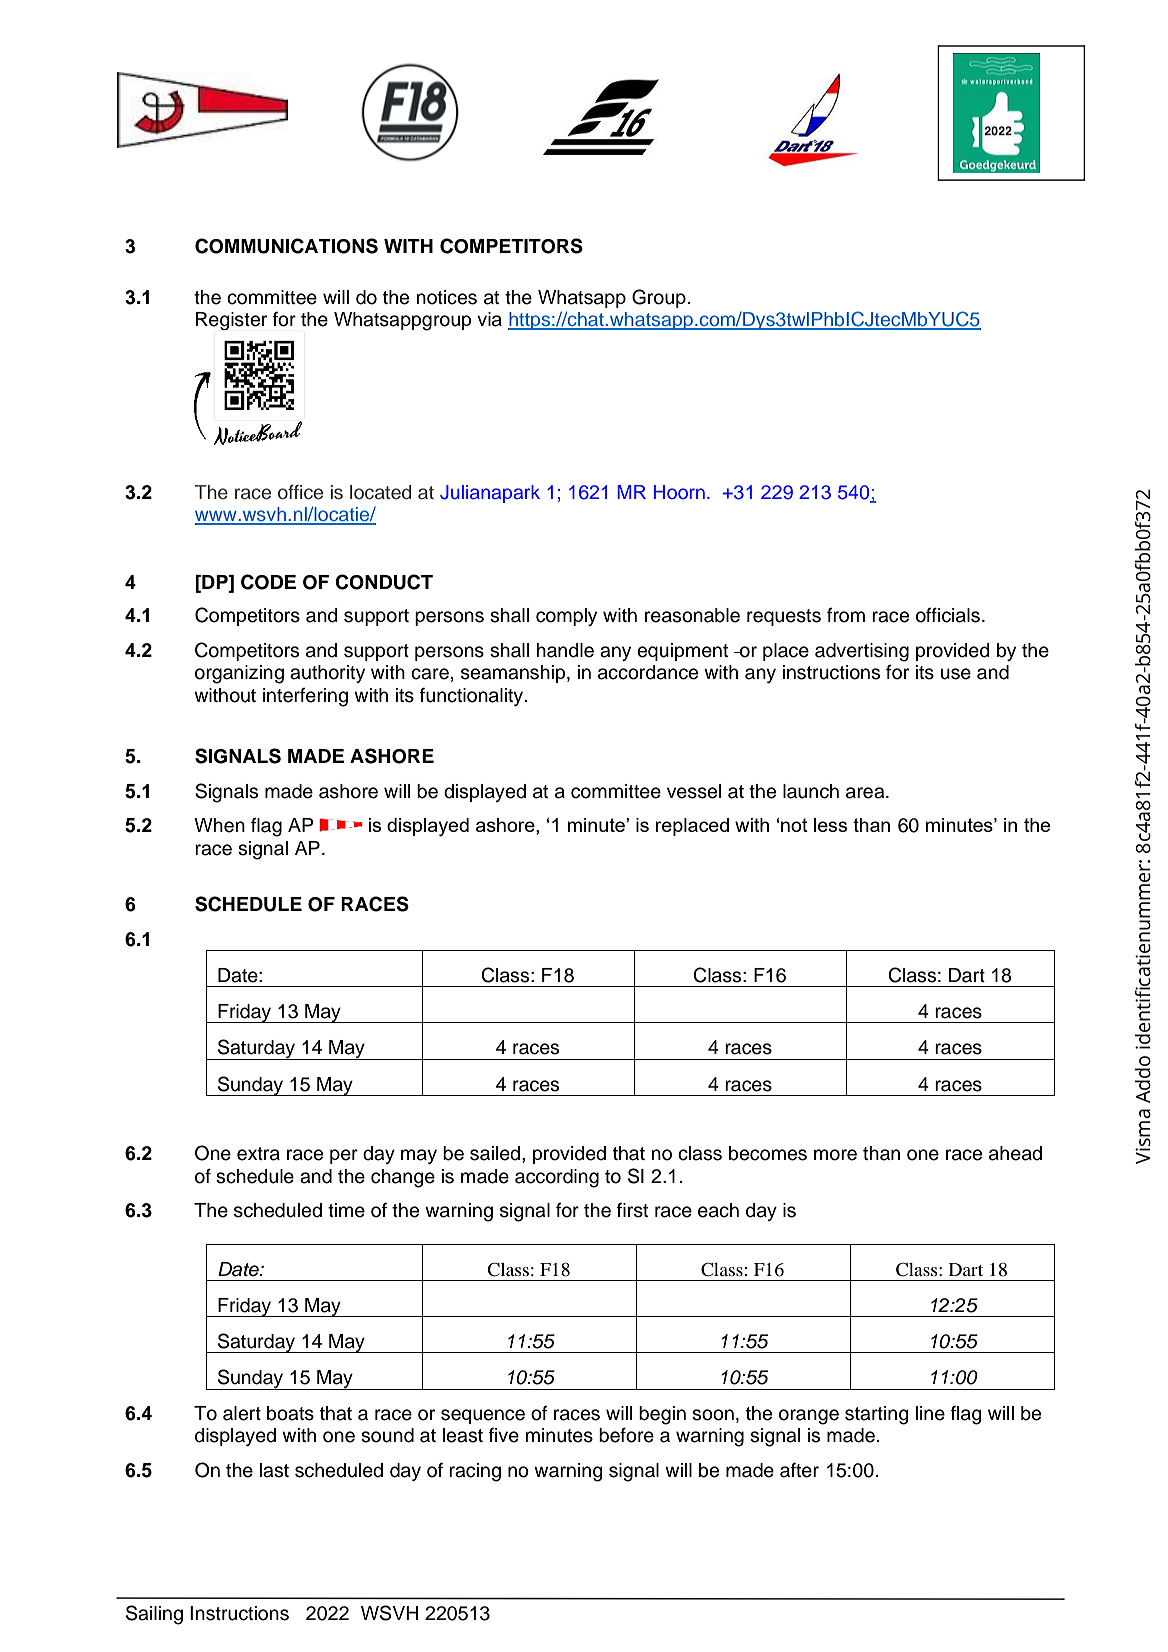 The height and width of the screenshot is (1652, 1168). I want to click on Register, so click(231, 321).
